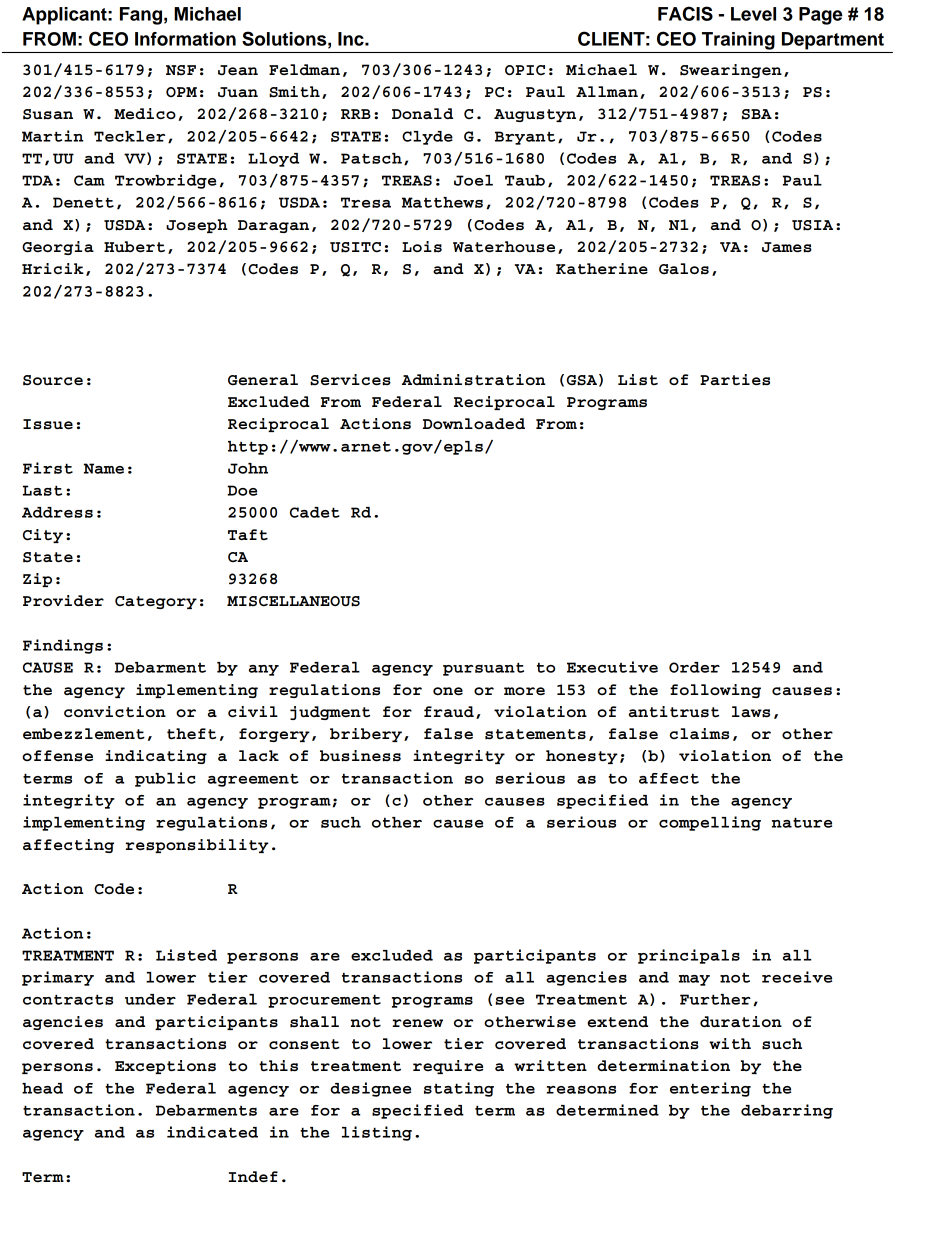 The width and height of the screenshot is (952, 1233). Describe the element at coordinates (156, 757) in the screenshot. I see `indicating` at that location.
